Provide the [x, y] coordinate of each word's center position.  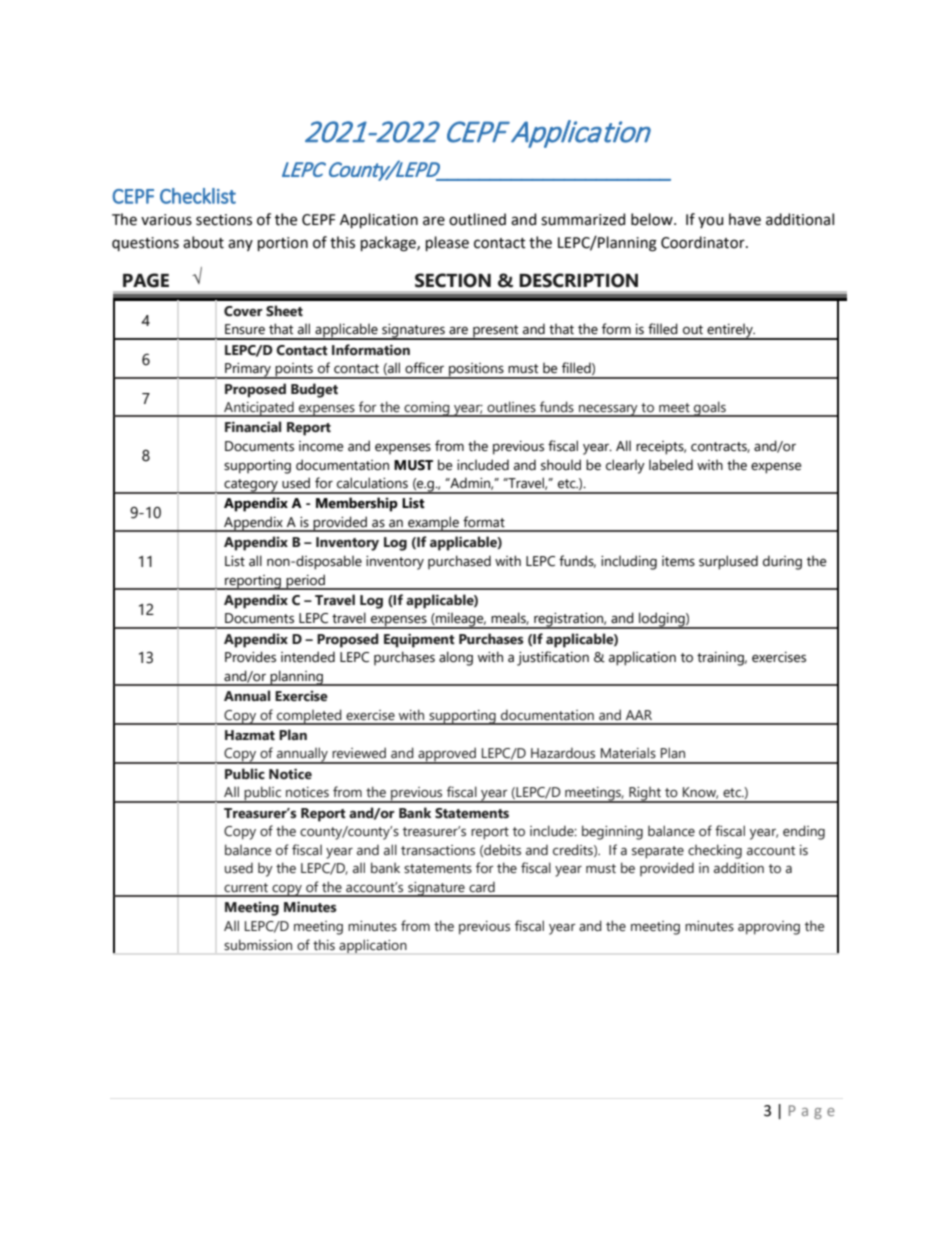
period [305, 582]
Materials [628, 753]
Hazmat [250, 735]
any [240, 245]
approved [447, 755]
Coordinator [704, 242]
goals [710, 409]
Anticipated [259, 409]
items [678, 561]
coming [427, 409]
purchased [459, 562]
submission [258, 945]
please [447, 243]
